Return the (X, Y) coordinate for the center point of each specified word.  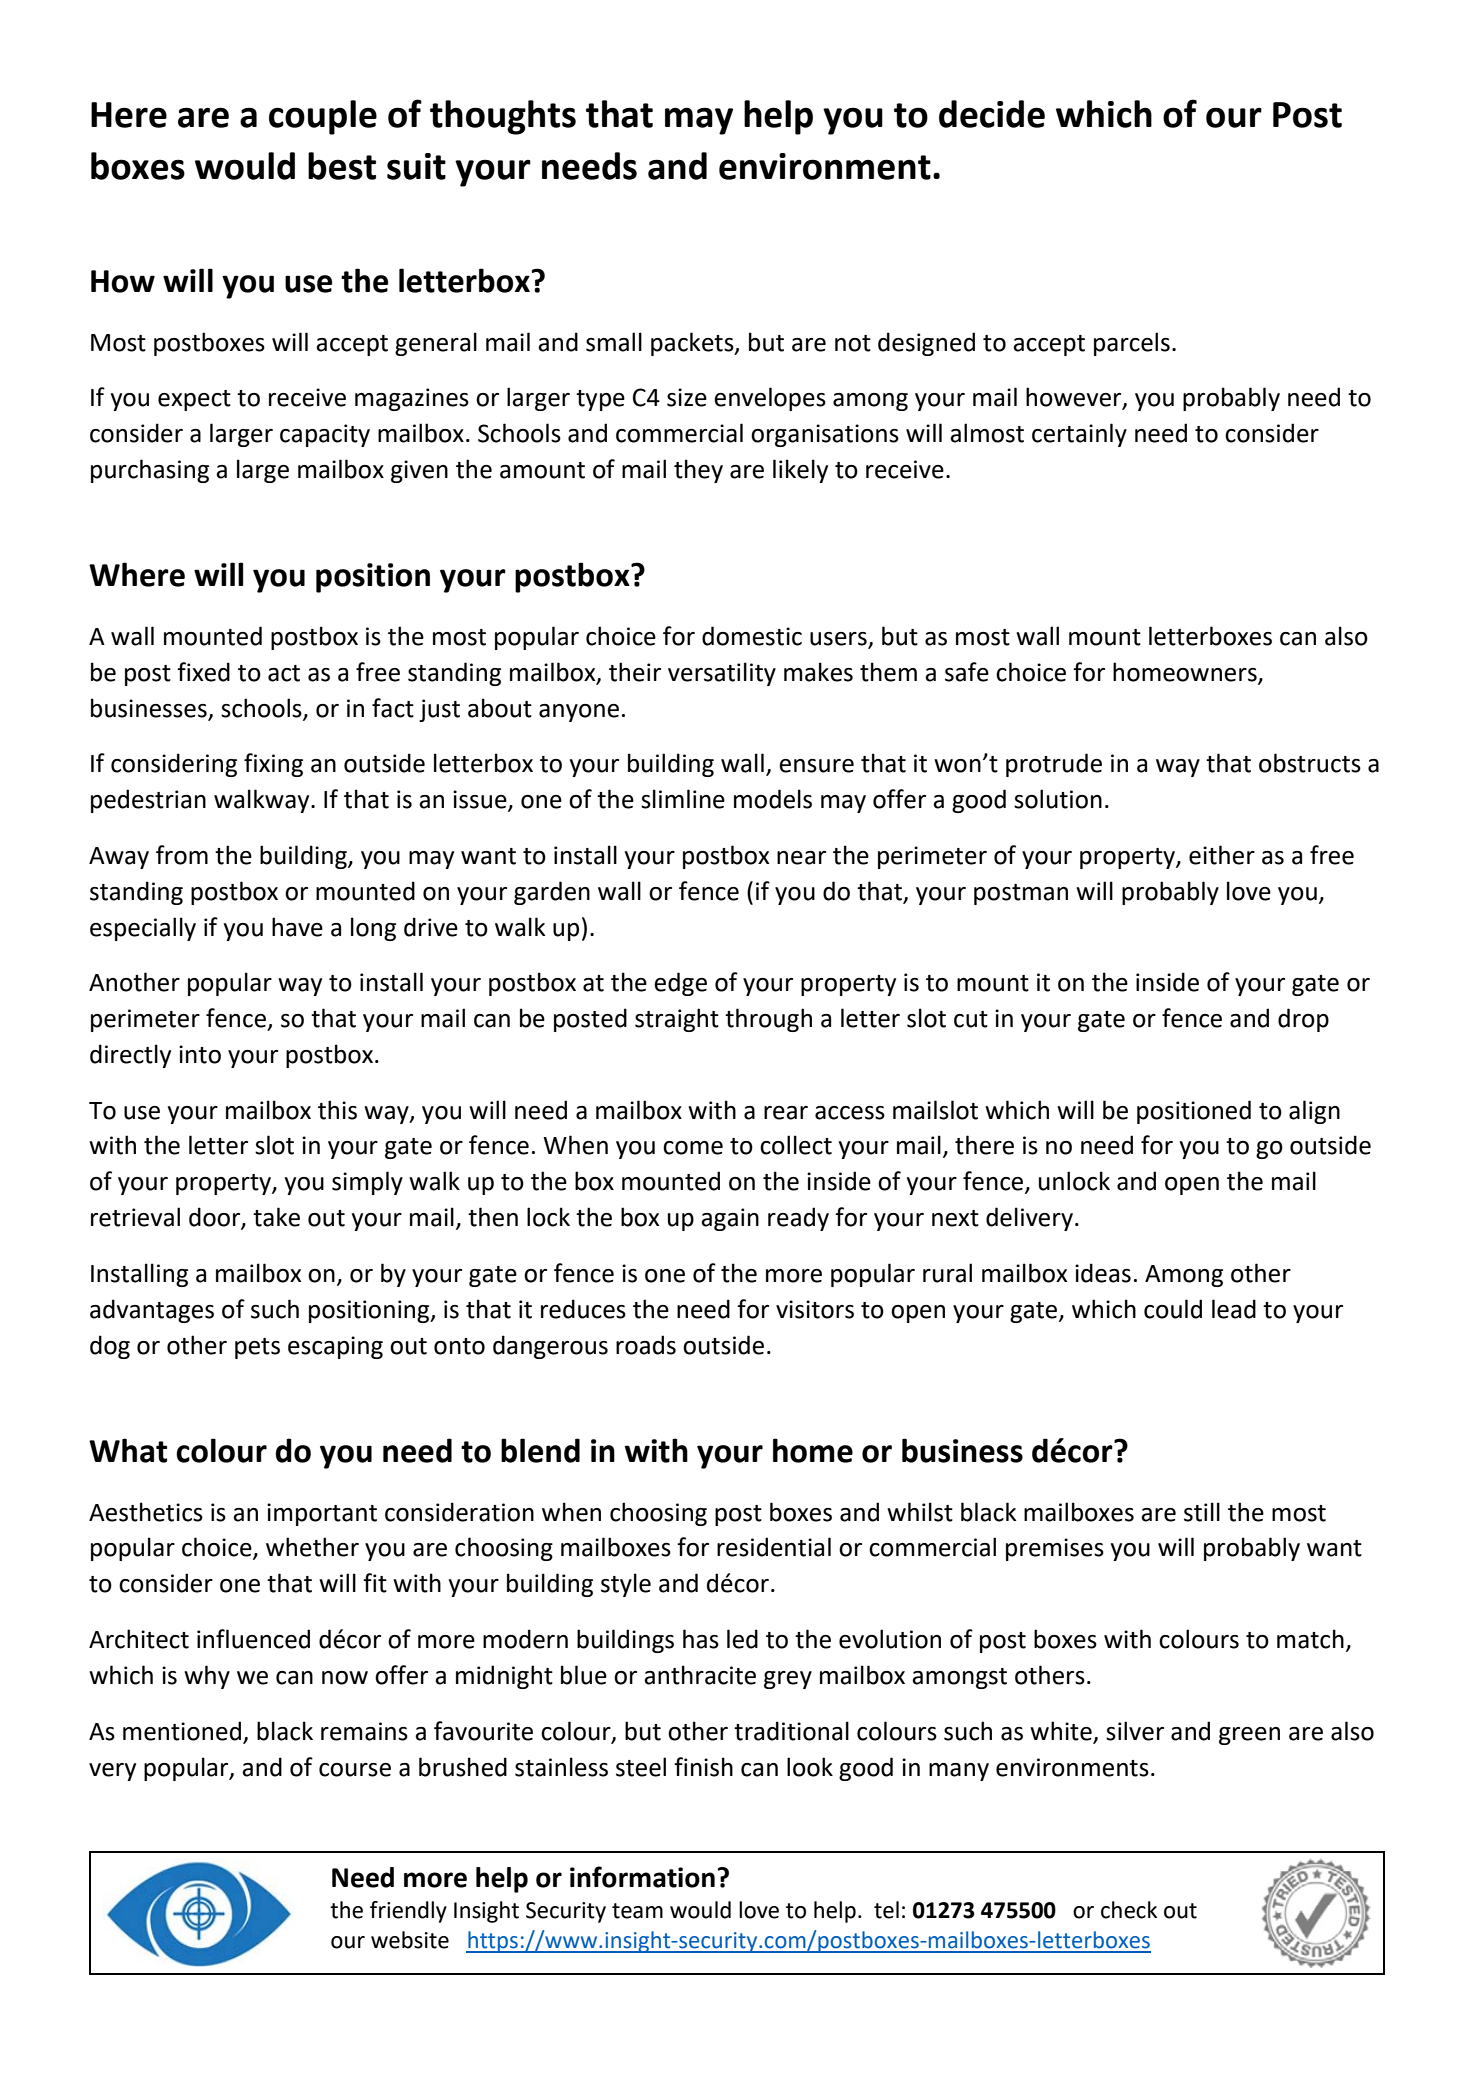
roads (646, 1345)
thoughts (503, 117)
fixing (273, 765)
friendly (408, 1912)
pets (257, 1348)
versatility (722, 674)
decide (992, 114)
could (1173, 1309)
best (342, 166)
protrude (1054, 765)
